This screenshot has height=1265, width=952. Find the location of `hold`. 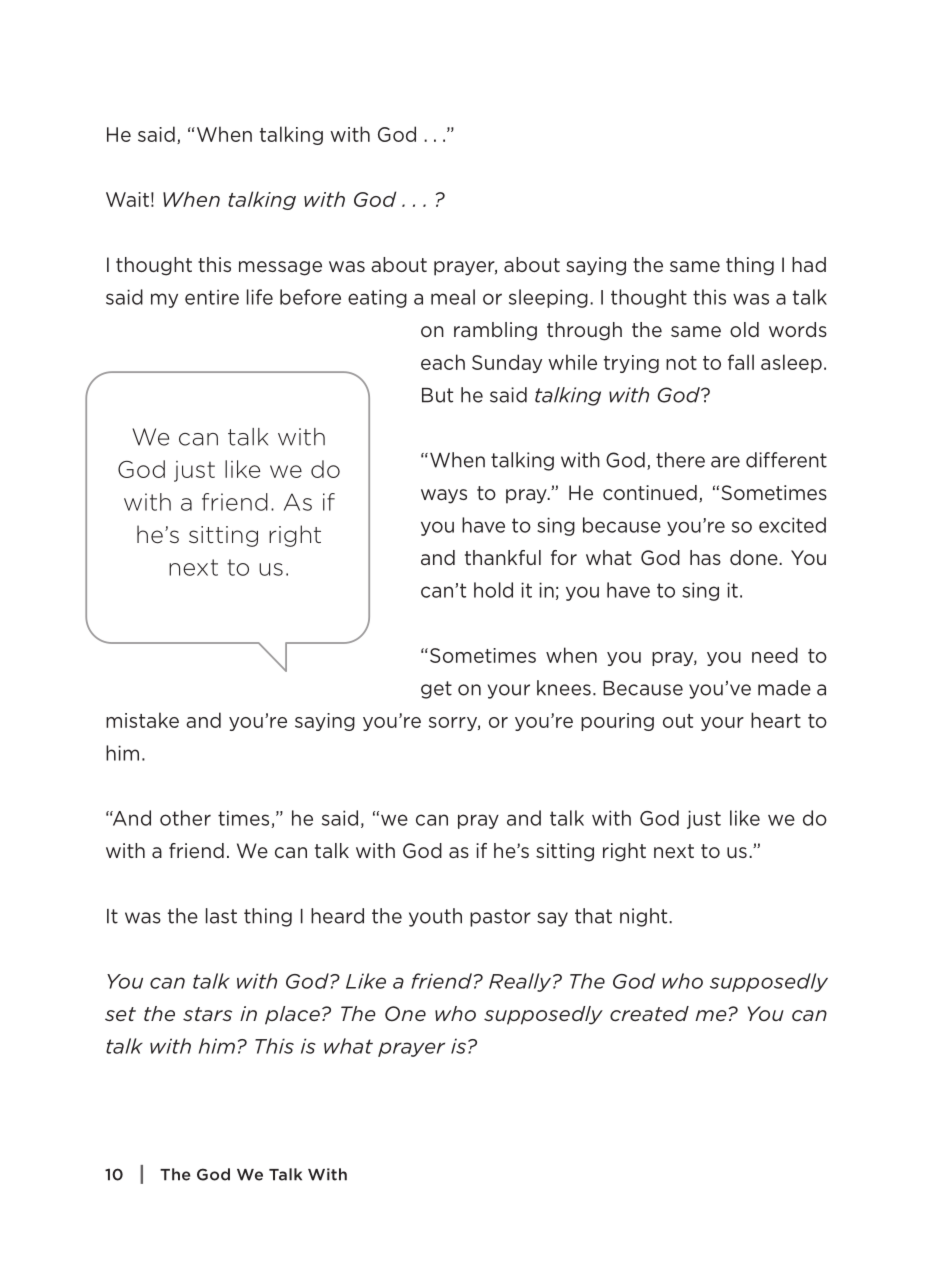

hold is located at coordinates (493, 590).
